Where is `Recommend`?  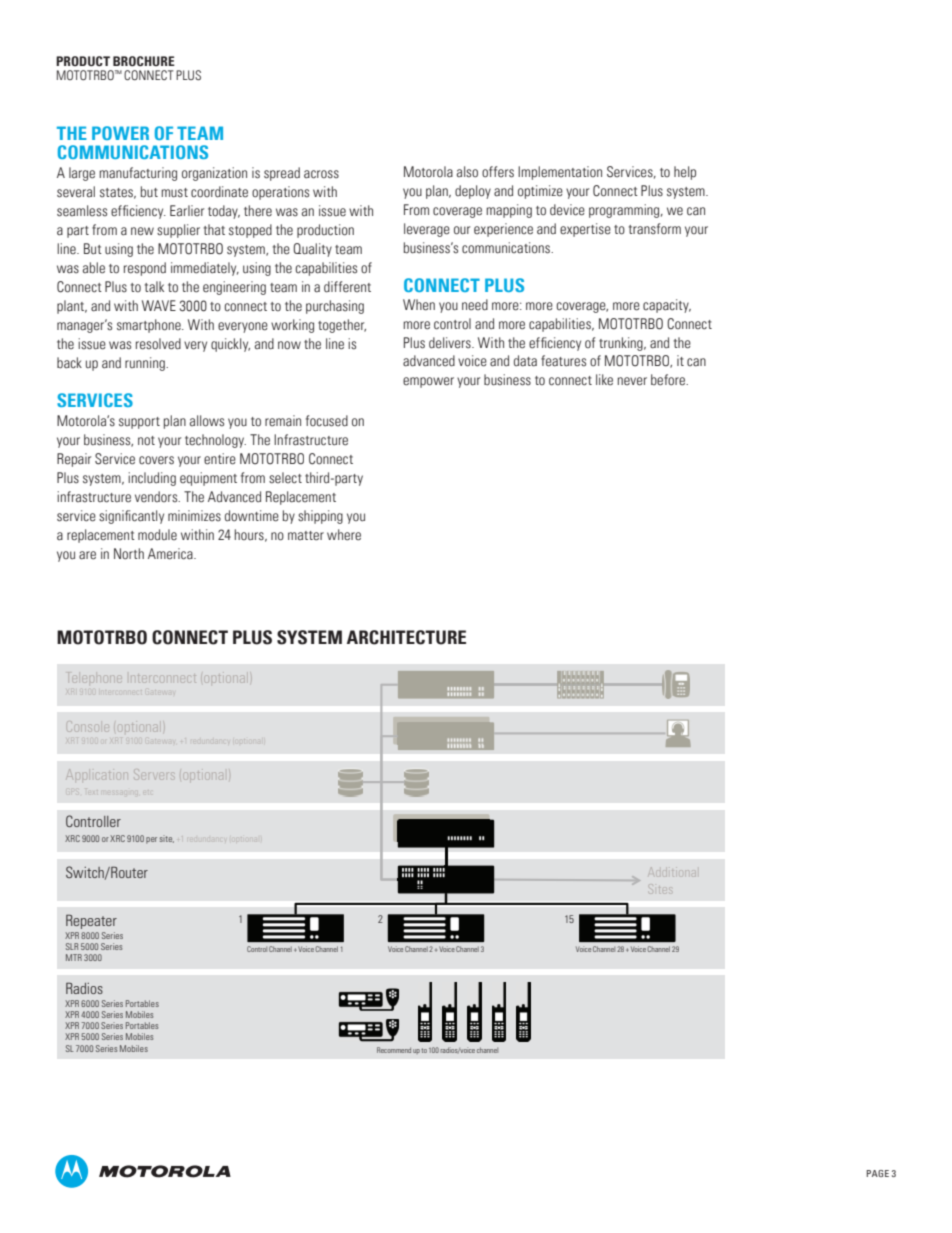
Recommend is located at coordinates (394, 1050).
